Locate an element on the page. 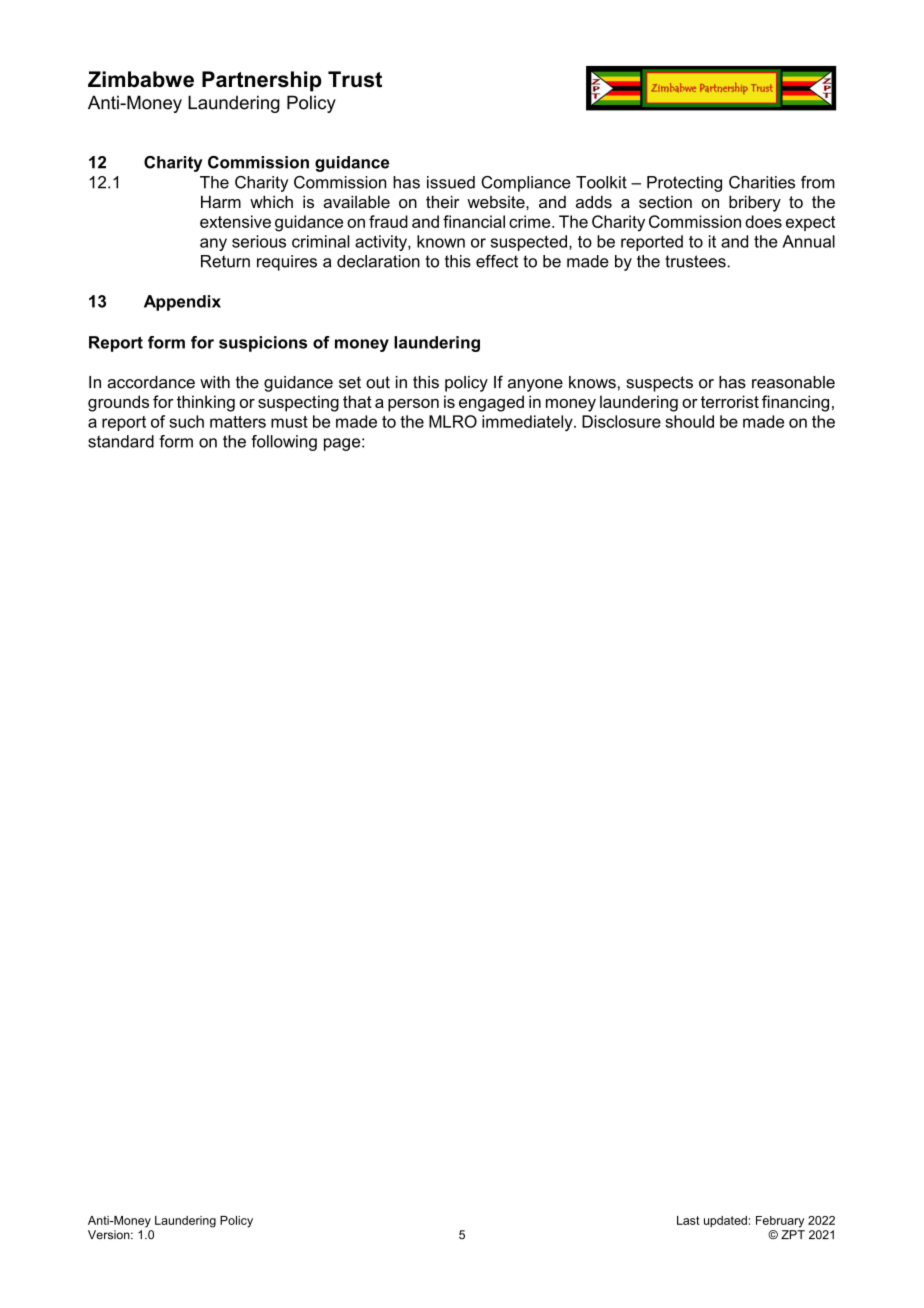 This page has height=1308, width=924. should is located at coordinates (689, 421).
